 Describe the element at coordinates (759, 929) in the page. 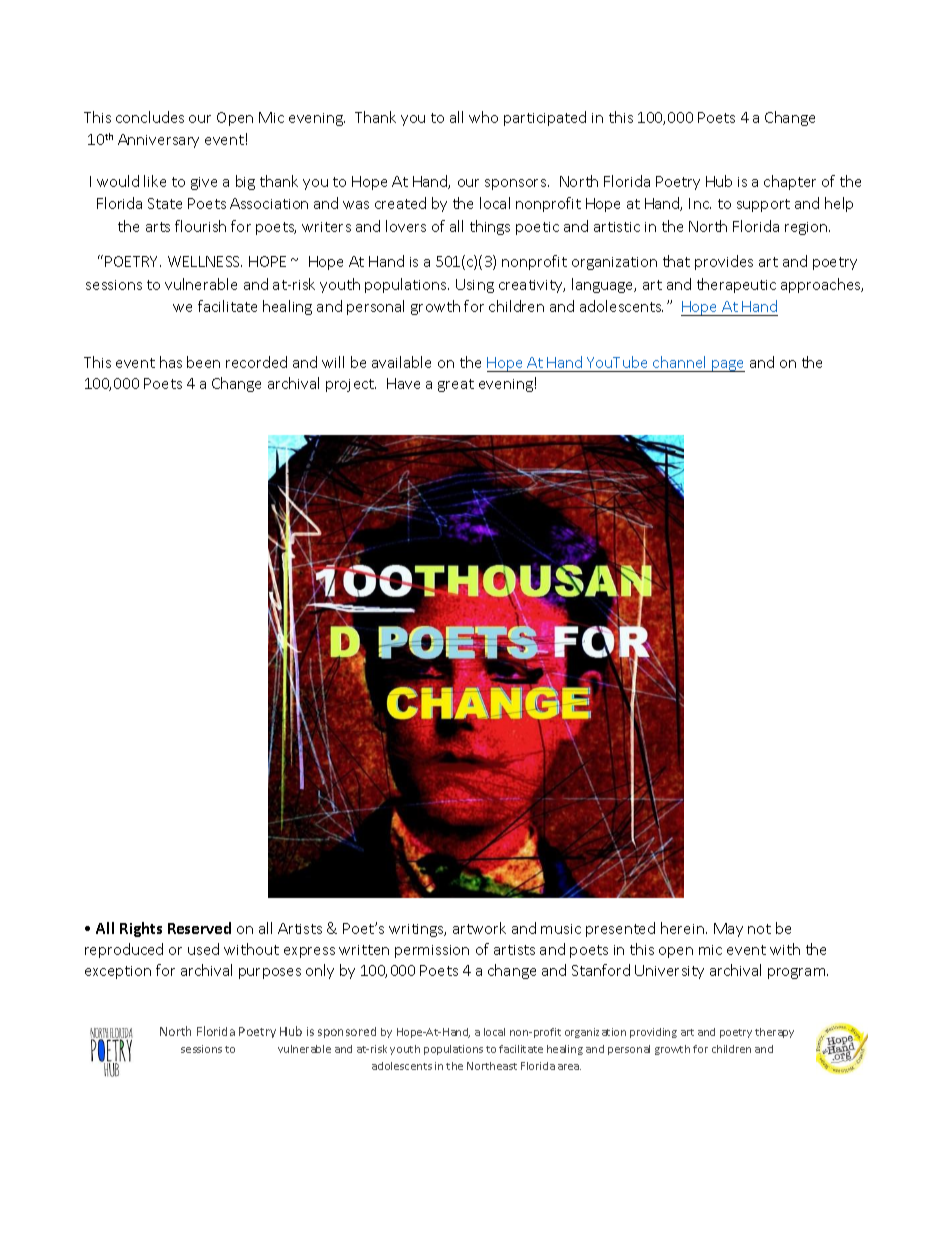

I see `not` at that location.
